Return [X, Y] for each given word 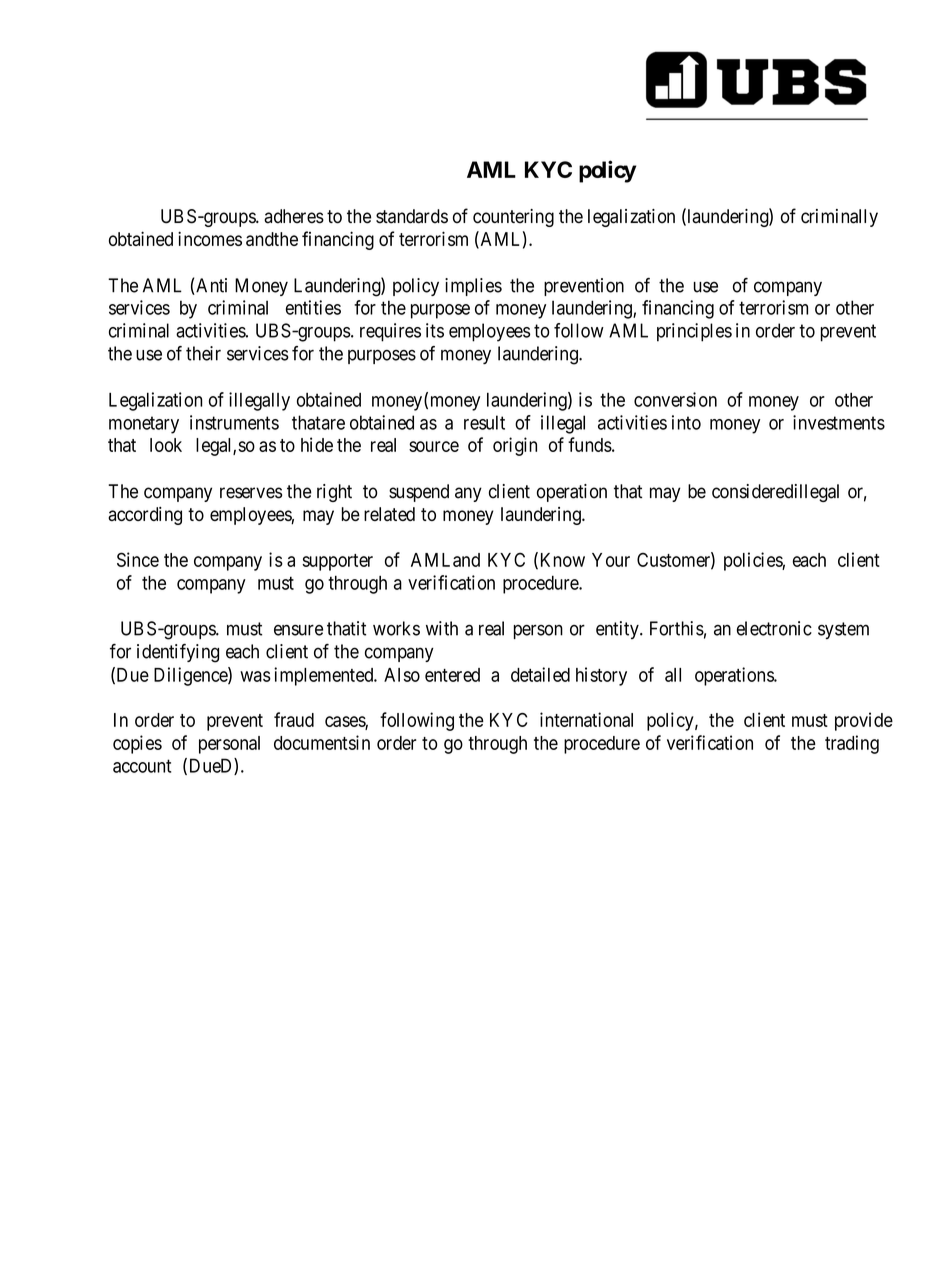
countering [513, 218]
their [203, 353]
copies [137, 744]
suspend [419, 493]
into [686, 422]
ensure [298, 630]
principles [694, 332]
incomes [210, 238]
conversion [675, 399]
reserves [251, 493]
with [442, 628]
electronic [774, 628]
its [435, 330]
